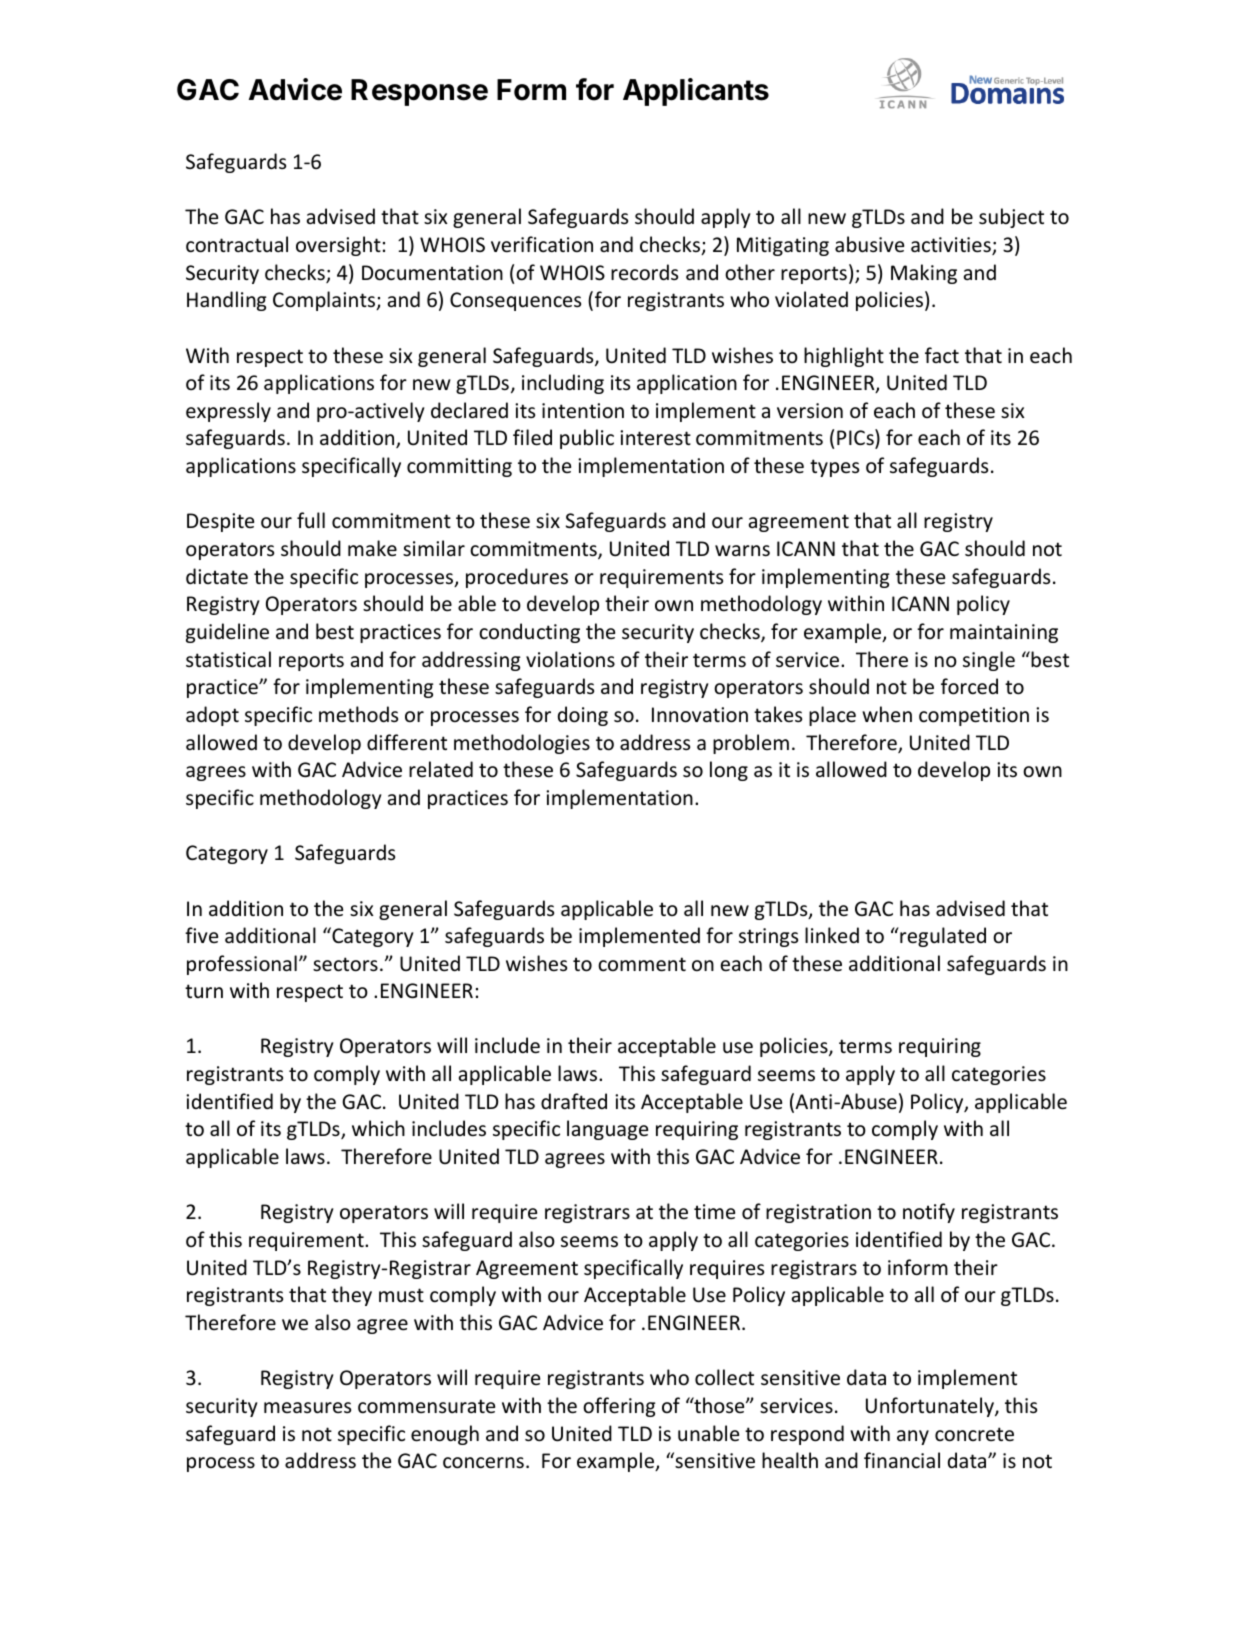 The image size is (1260, 1630). I want to click on any, so click(913, 1437).
